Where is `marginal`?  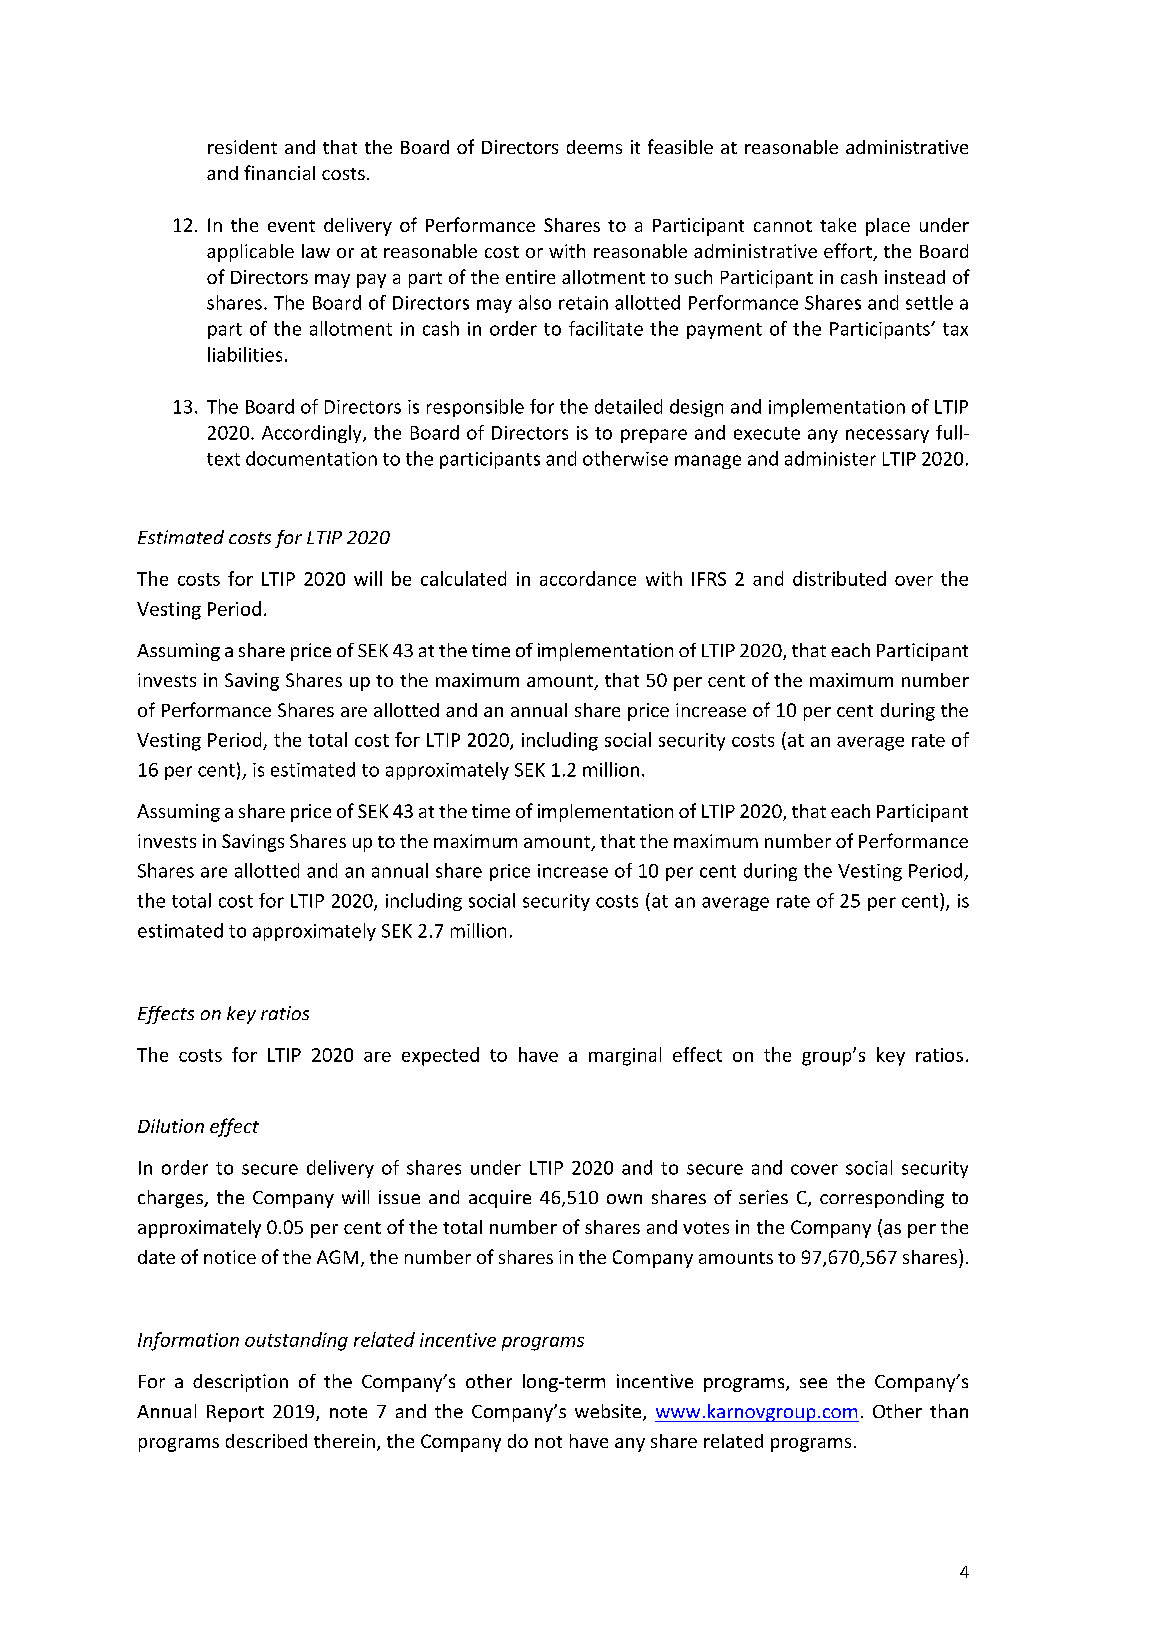
marginal is located at coordinates (625, 1056).
